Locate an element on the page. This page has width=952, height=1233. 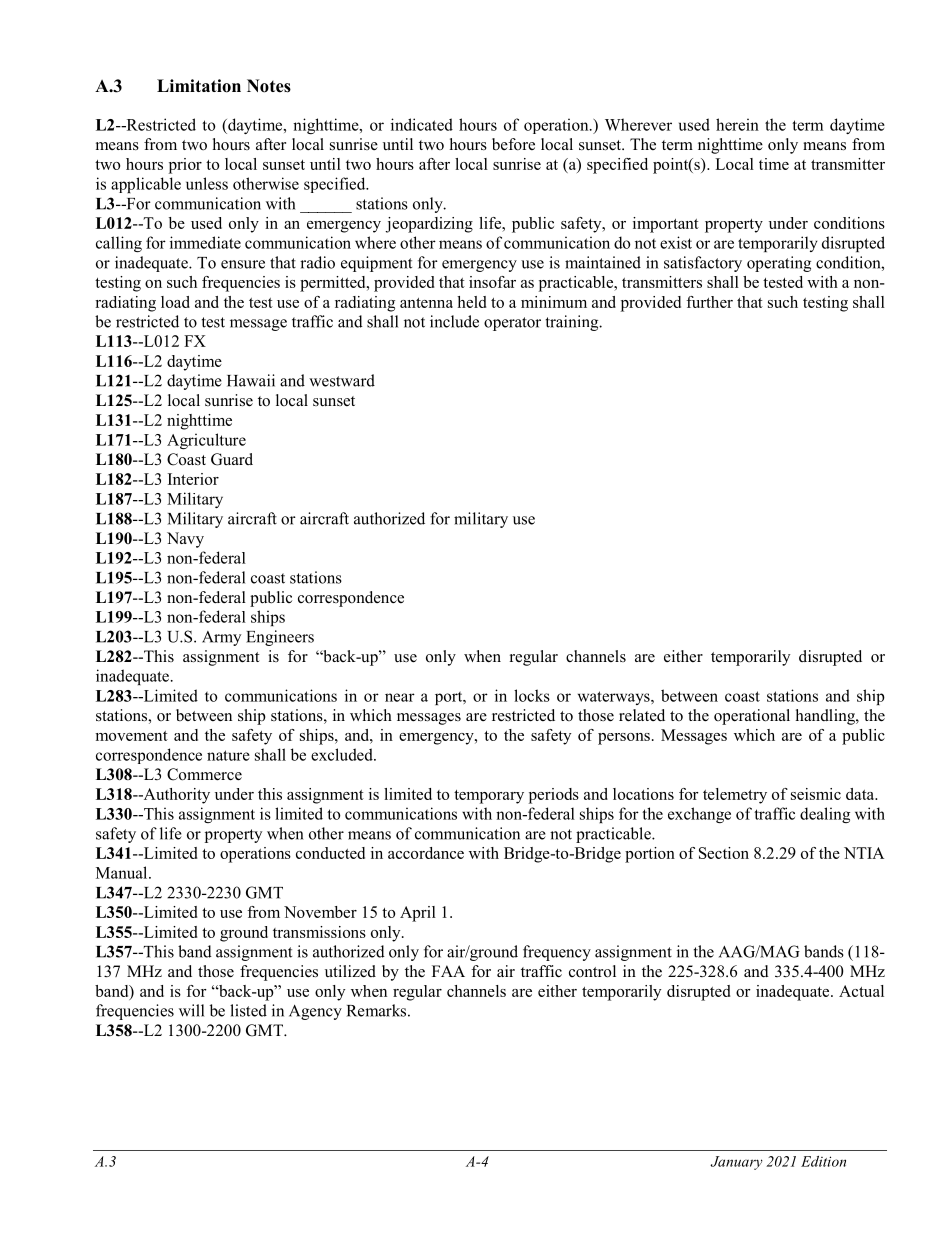
will is located at coordinates (191, 1010).
